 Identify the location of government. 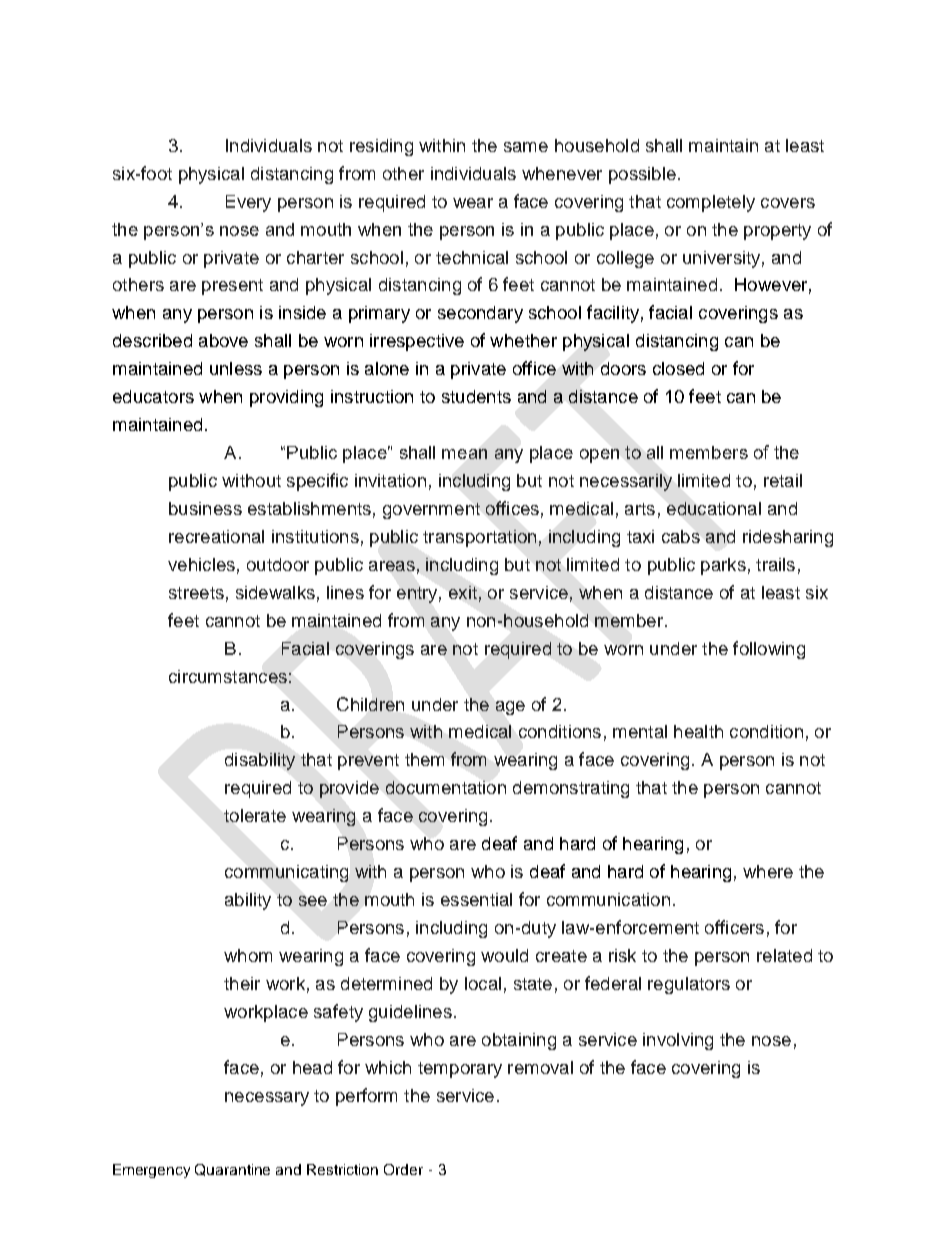
(431, 511).
